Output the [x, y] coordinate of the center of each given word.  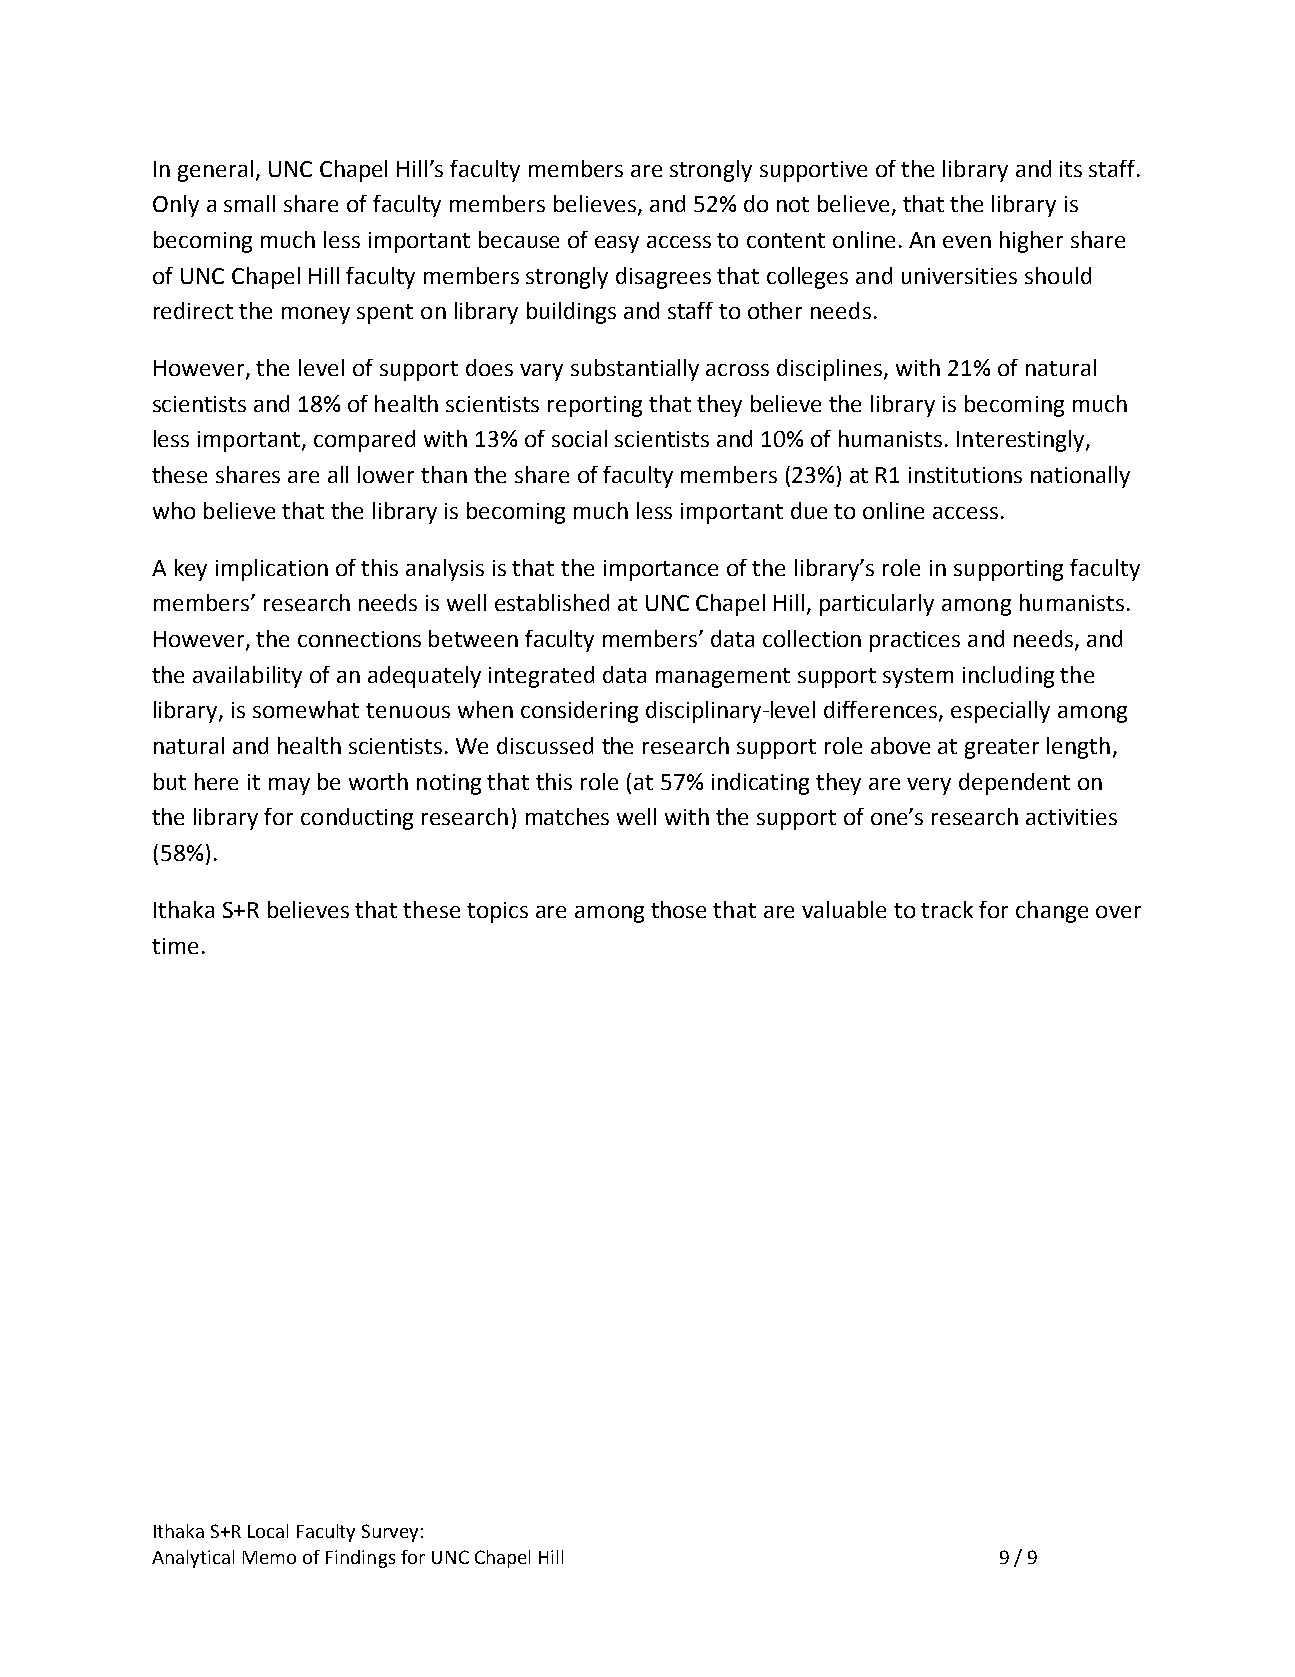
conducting [357, 819]
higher [1031, 242]
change [1052, 912]
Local [268, 1531]
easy [617, 244]
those [678, 909]
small [249, 203]
